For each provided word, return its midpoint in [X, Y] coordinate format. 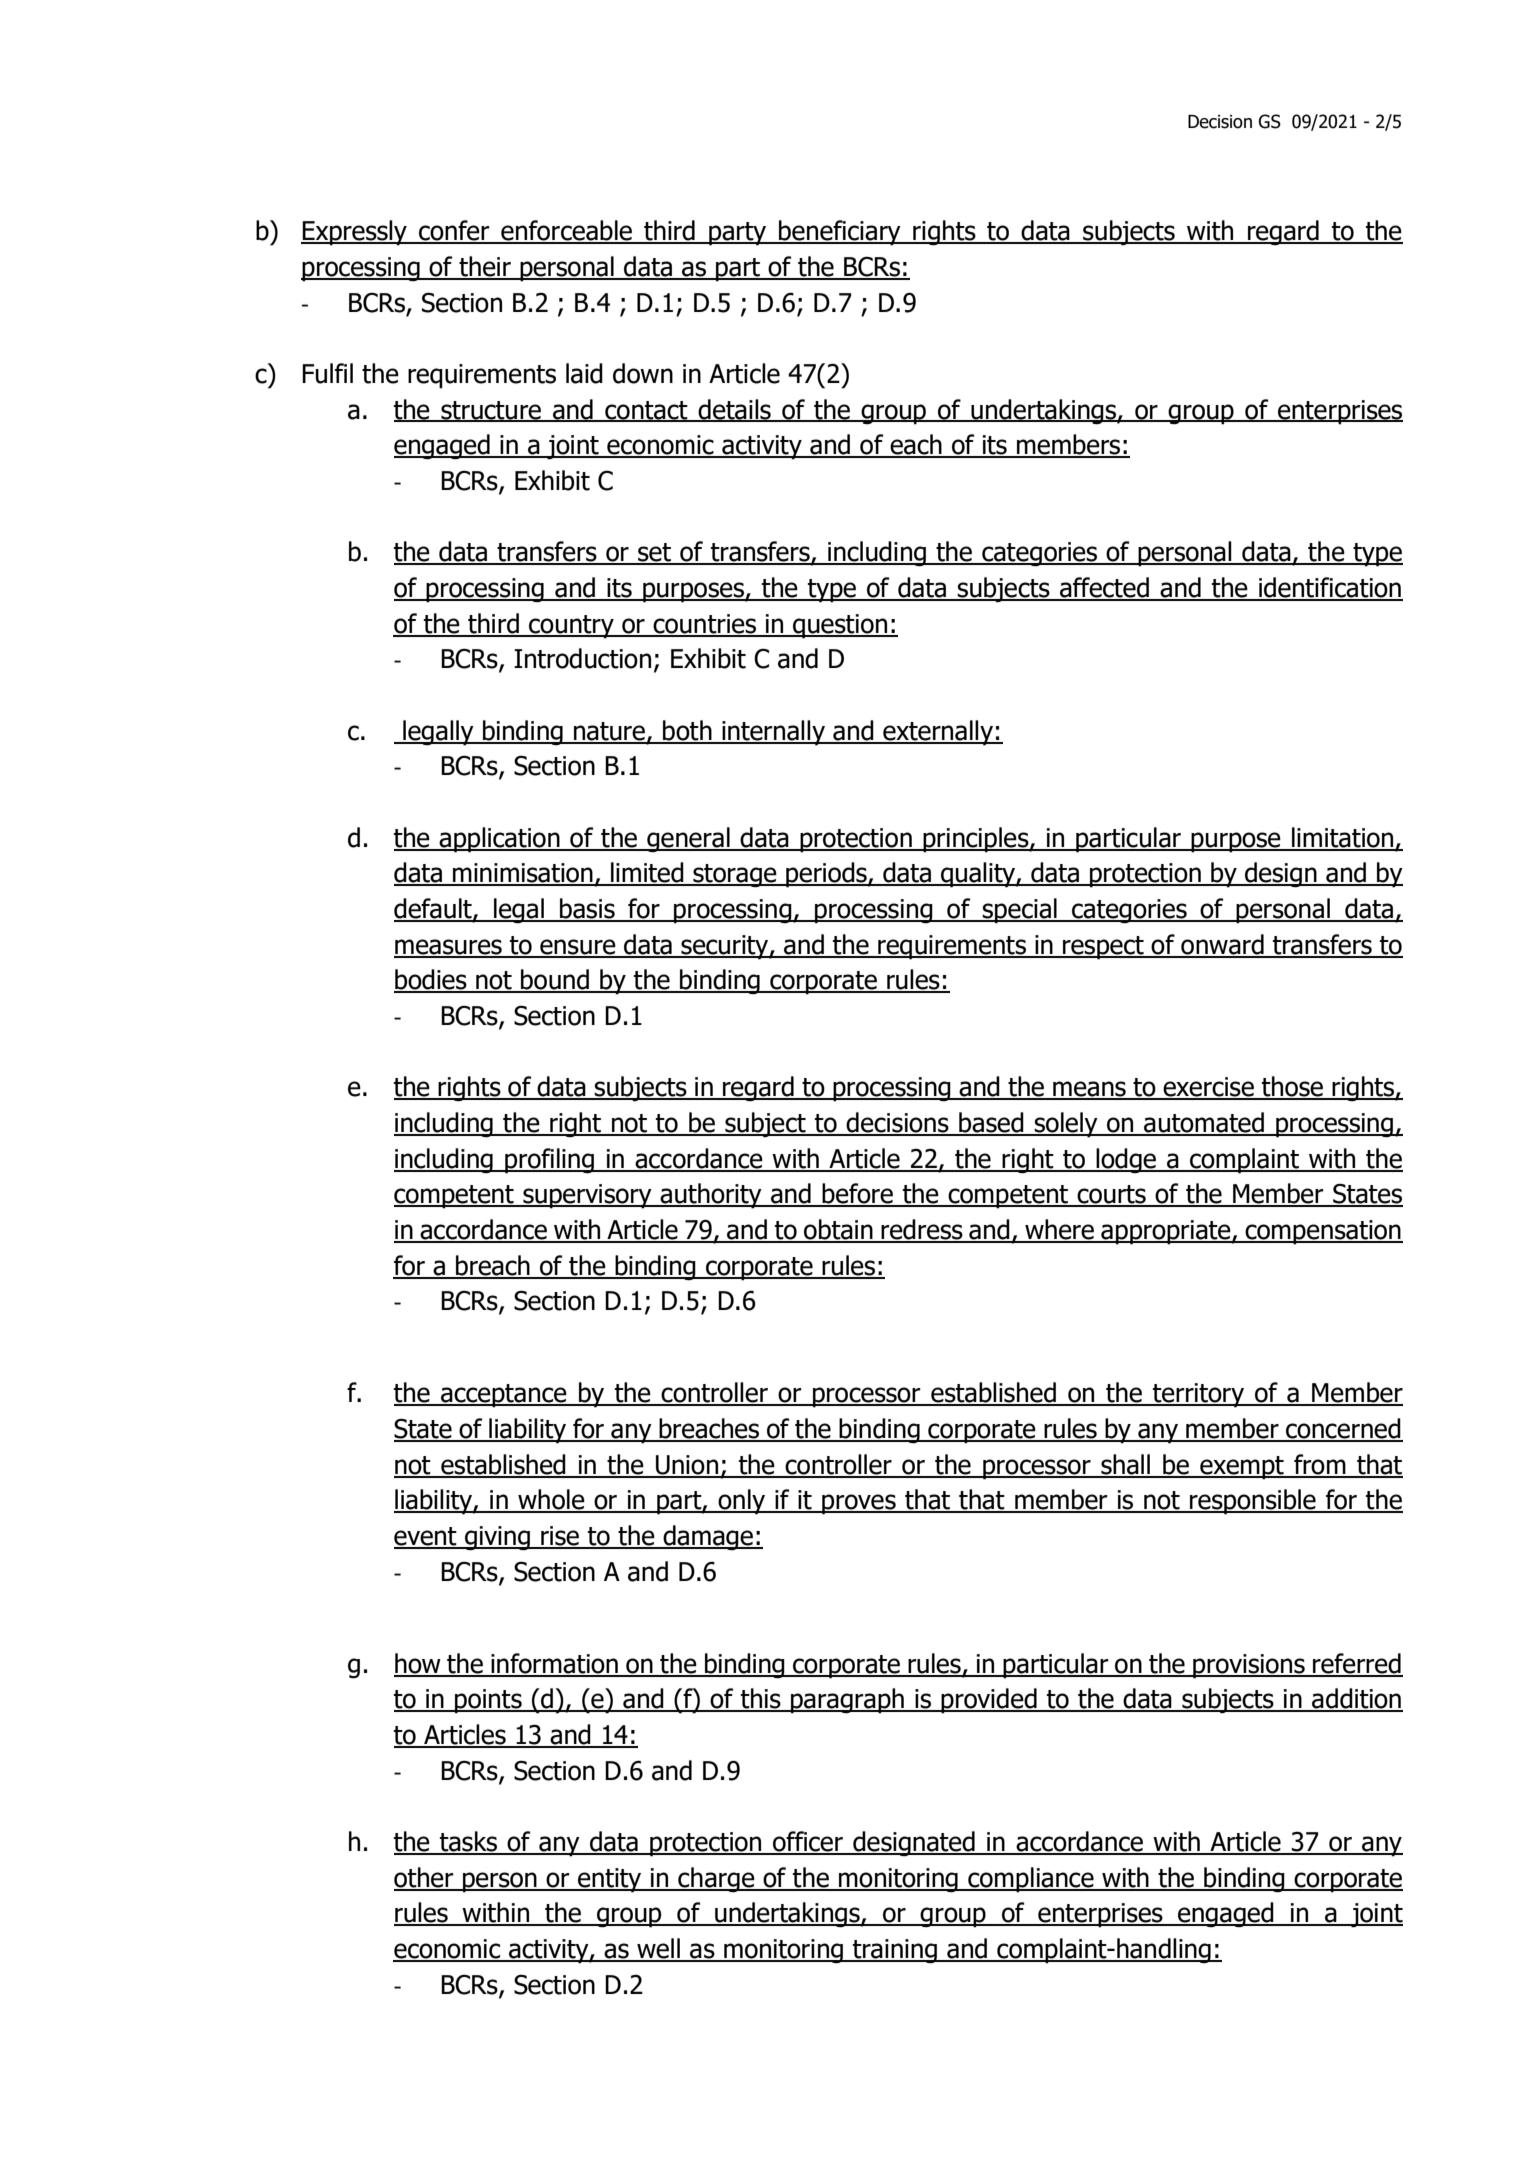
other [425, 1878]
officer [808, 1842]
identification [1330, 588]
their [485, 267]
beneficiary [840, 233]
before [857, 1194]
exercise [1208, 1088]
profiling [550, 1161]
